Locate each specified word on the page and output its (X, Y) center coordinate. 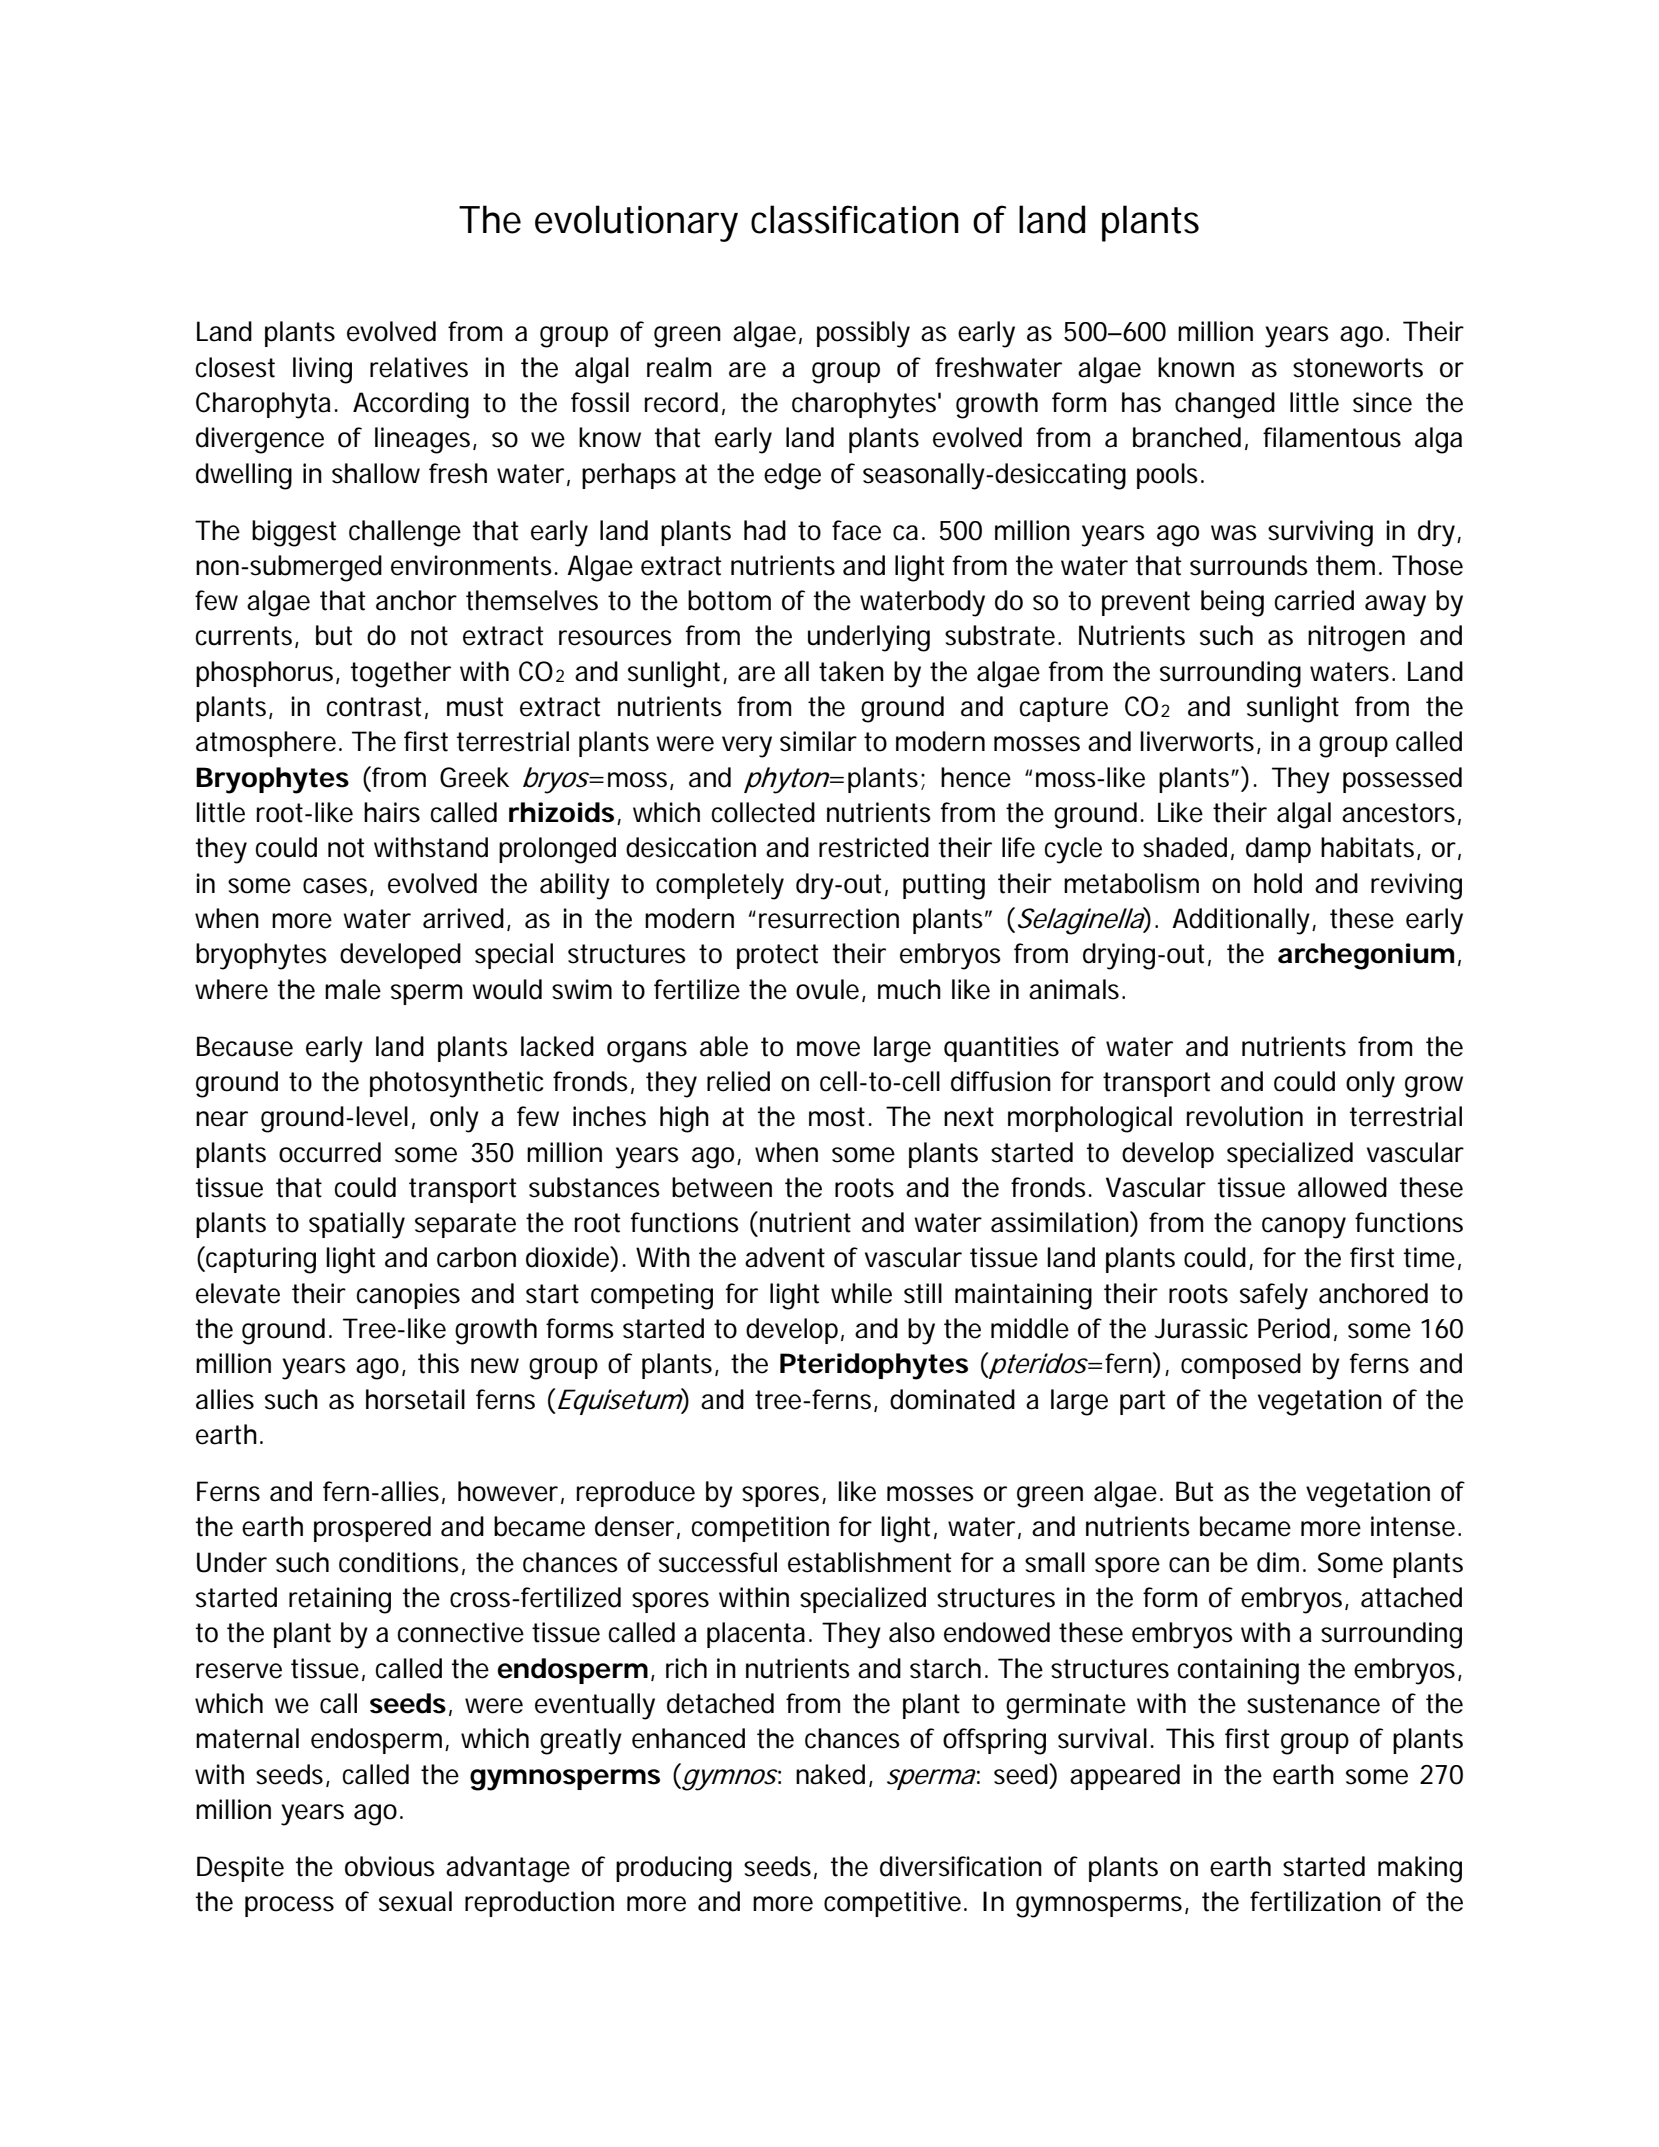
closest (235, 367)
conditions (399, 1562)
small (1055, 1562)
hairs (392, 812)
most (837, 1117)
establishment (869, 1562)
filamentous (1332, 437)
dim (1276, 1562)
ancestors (1398, 813)
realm (677, 367)
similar (818, 741)
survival (1102, 1738)
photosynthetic (456, 1084)
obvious (390, 1866)
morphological (1090, 1119)
